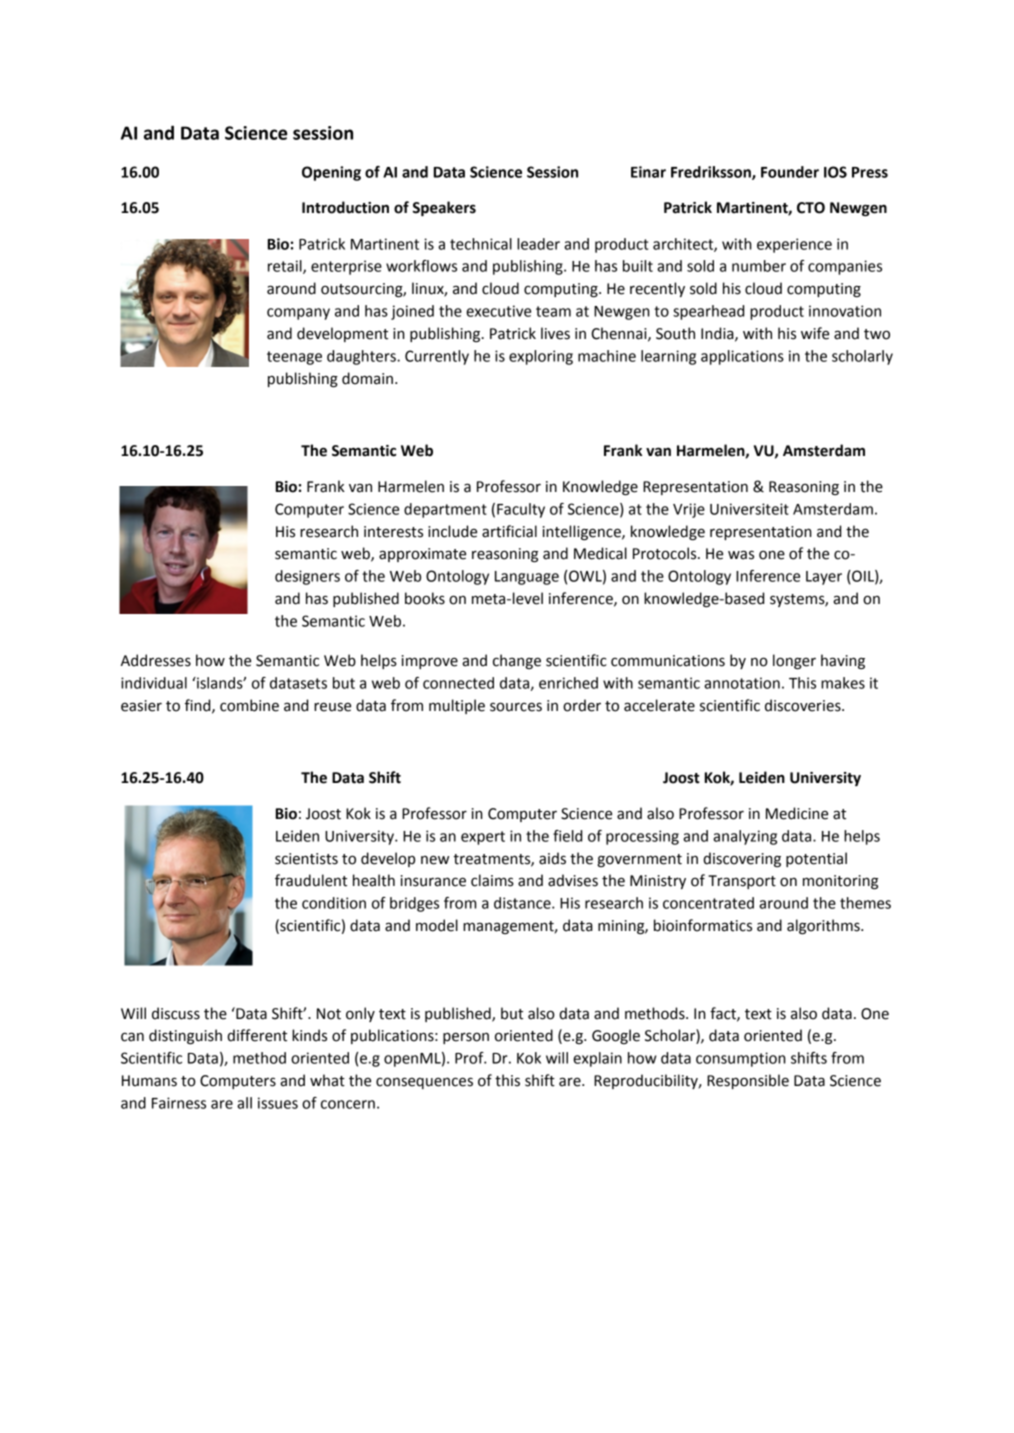  Describe the element at coordinates (811, 208) in the image. I see `CTO` at that location.
